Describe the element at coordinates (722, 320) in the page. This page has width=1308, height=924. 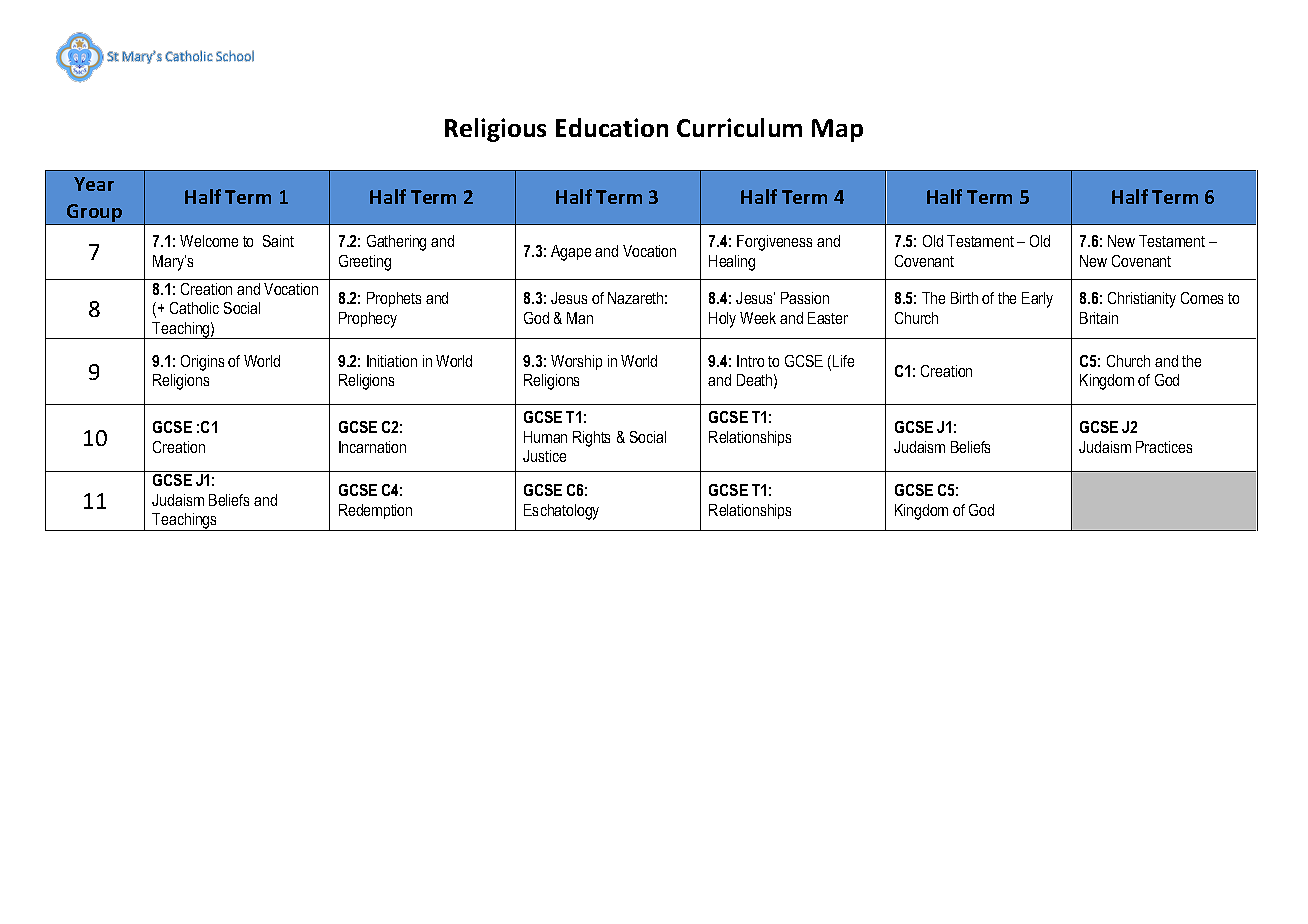
I see `Holy` at that location.
